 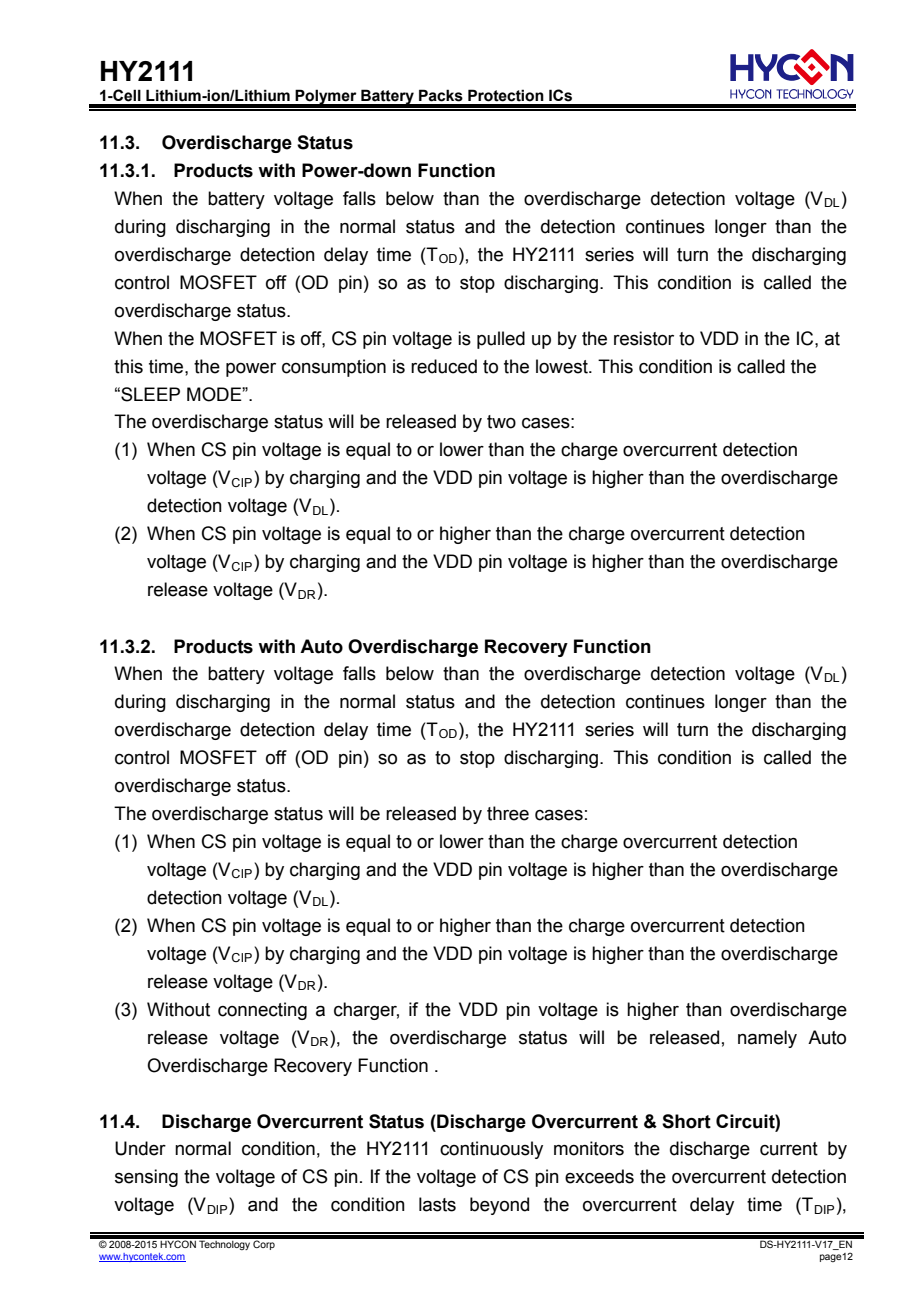 What do you see at coordinates (767, 1039) in the document?
I see `namely` at bounding box center [767, 1039].
